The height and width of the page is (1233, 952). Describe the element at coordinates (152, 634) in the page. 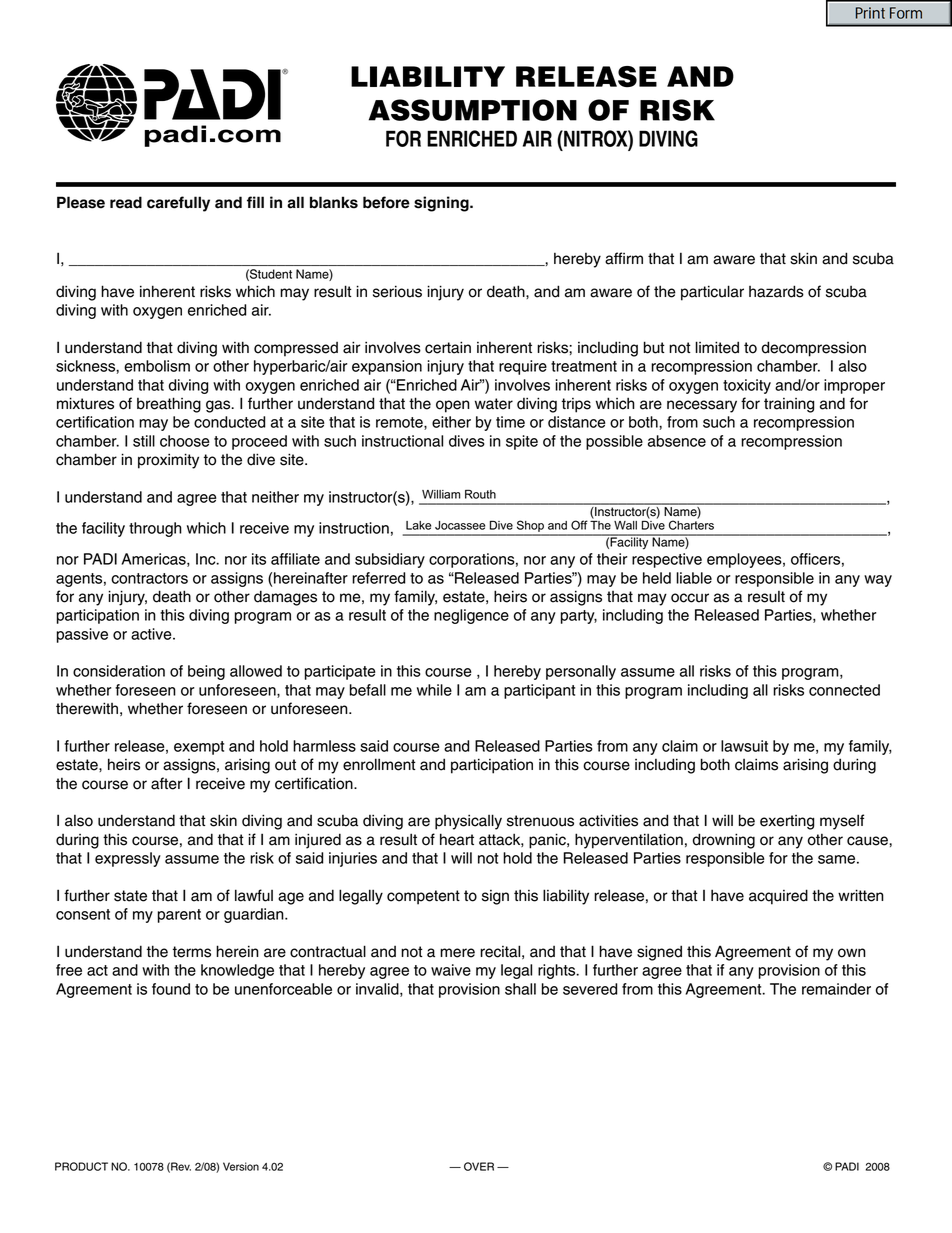

I see `active` at that location.
